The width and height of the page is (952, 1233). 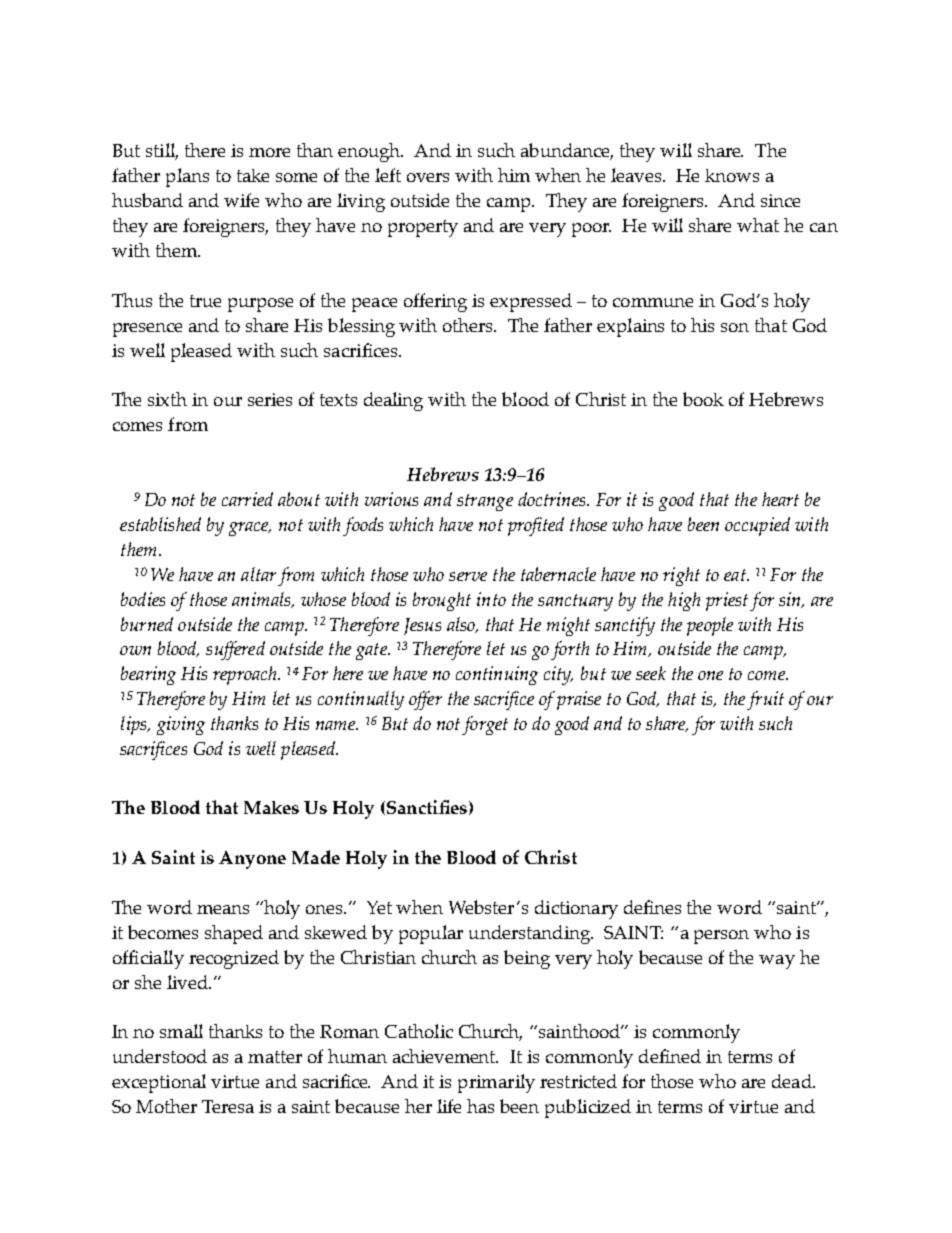 I want to click on Teresa, so click(x=228, y=1106).
